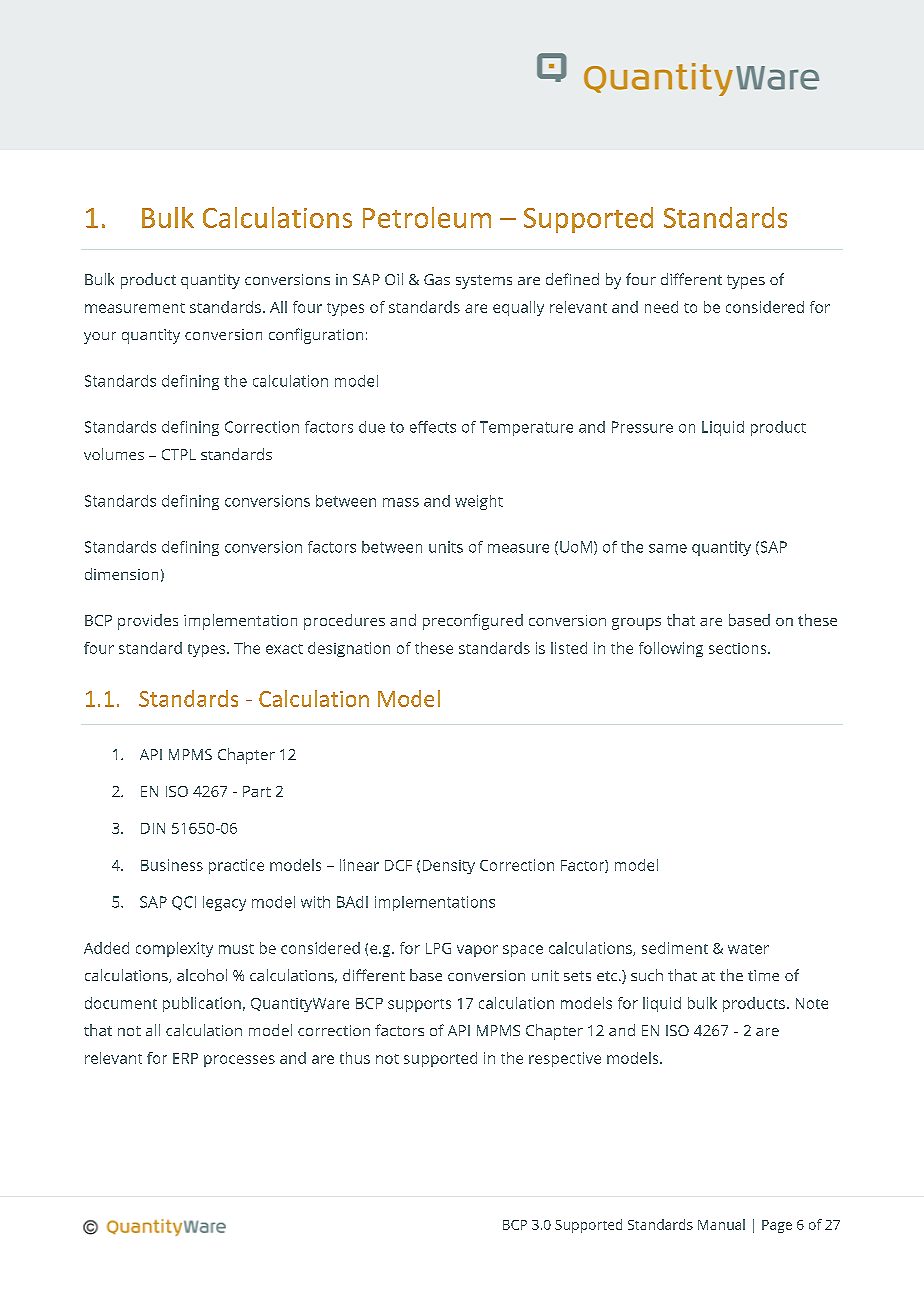 The width and height of the document is (924, 1308). Describe the element at coordinates (355, 1058) in the document. I see `thus` at that location.
